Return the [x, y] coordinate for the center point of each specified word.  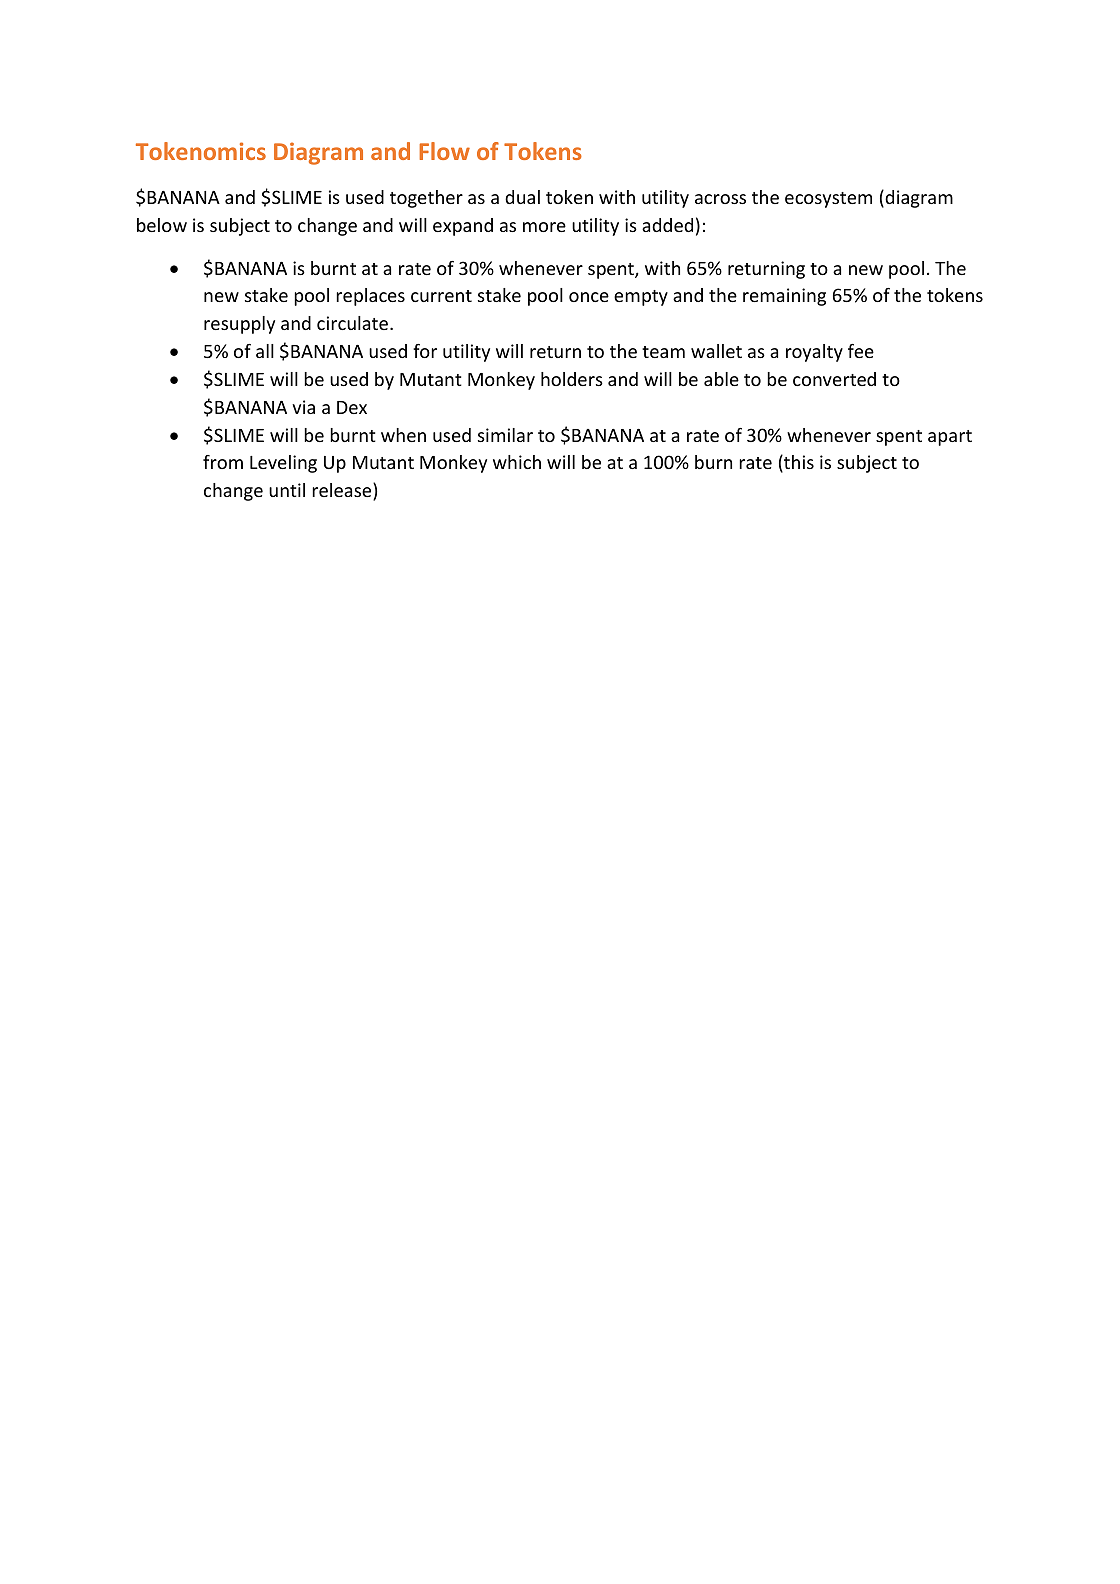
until [287, 490]
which [517, 462]
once [589, 297]
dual [522, 197]
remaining [784, 297]
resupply [239, 325]
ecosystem [828, 200]
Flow [444, 151]
